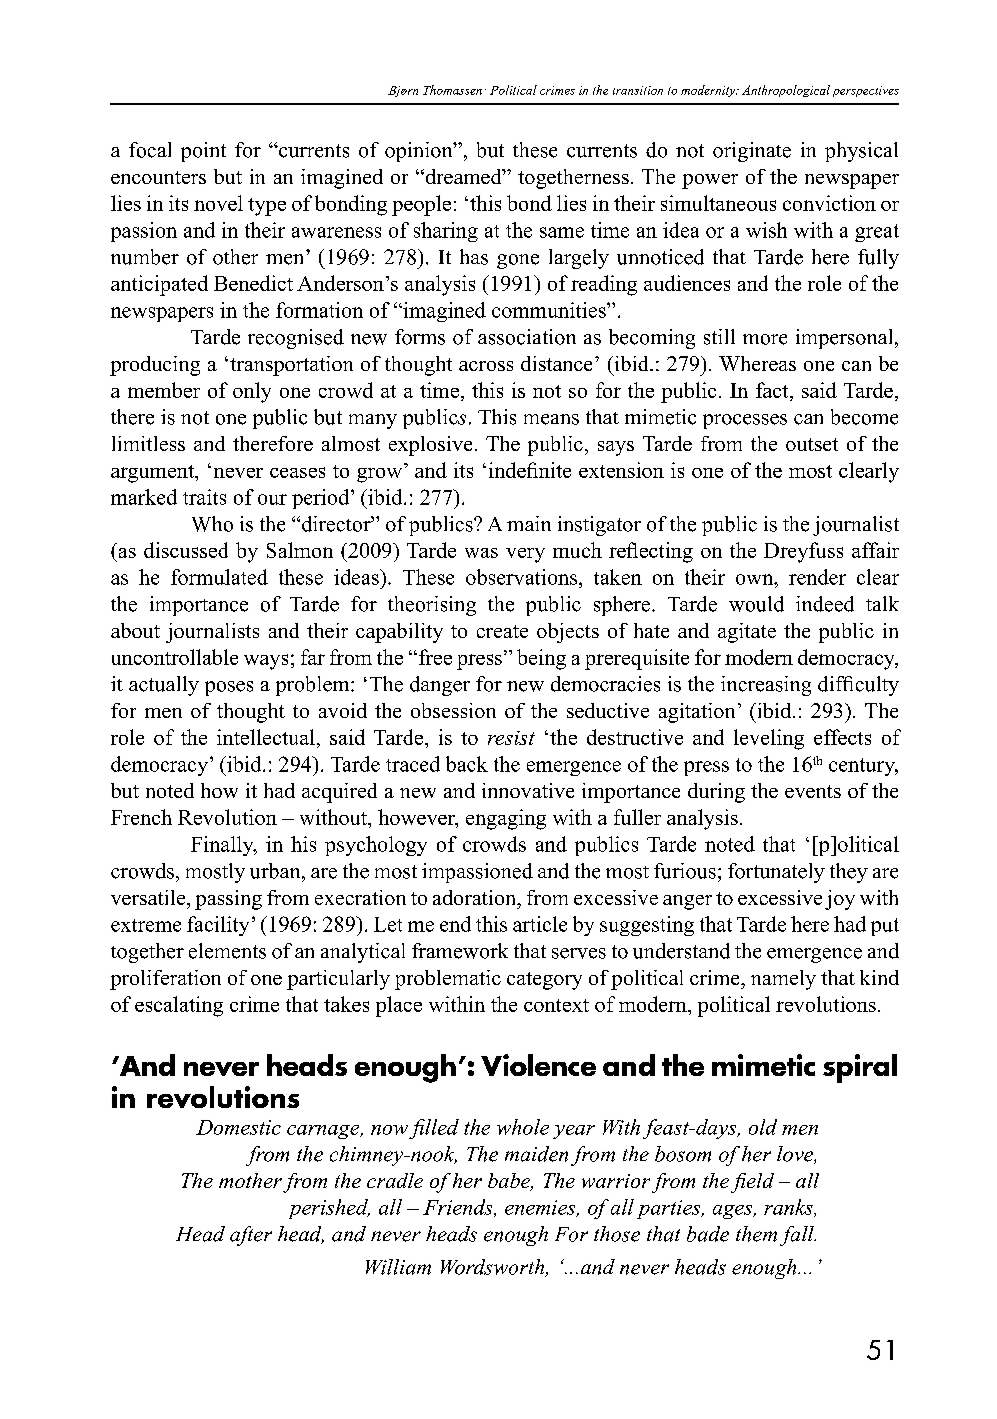 This screenshot has height=1419, width=997. Describe the element at coordinates (789, 1208) in the screenshot. I see `ranks` at that location.
